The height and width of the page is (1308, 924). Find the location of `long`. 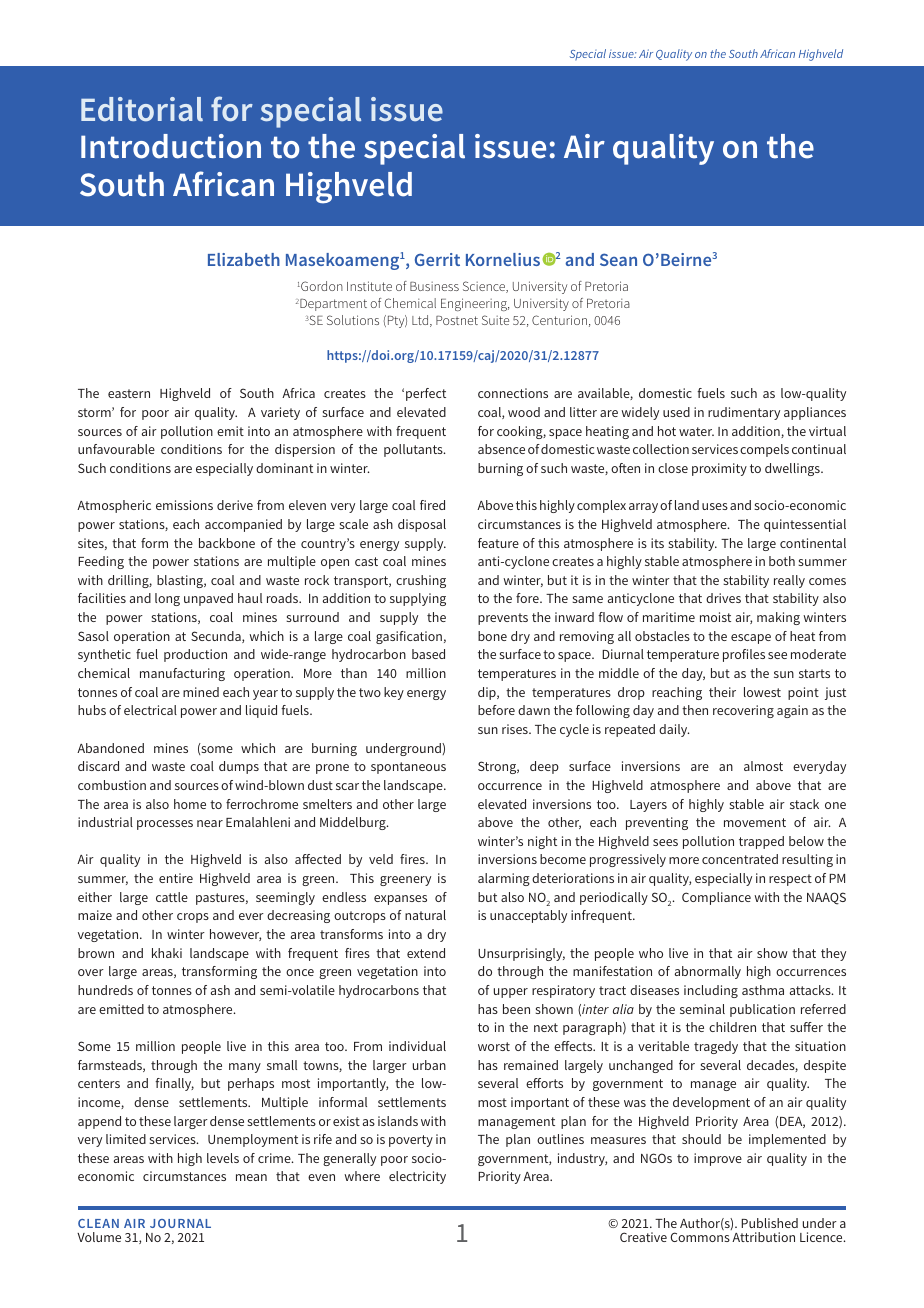

long is located at coordinates (167, 599).
